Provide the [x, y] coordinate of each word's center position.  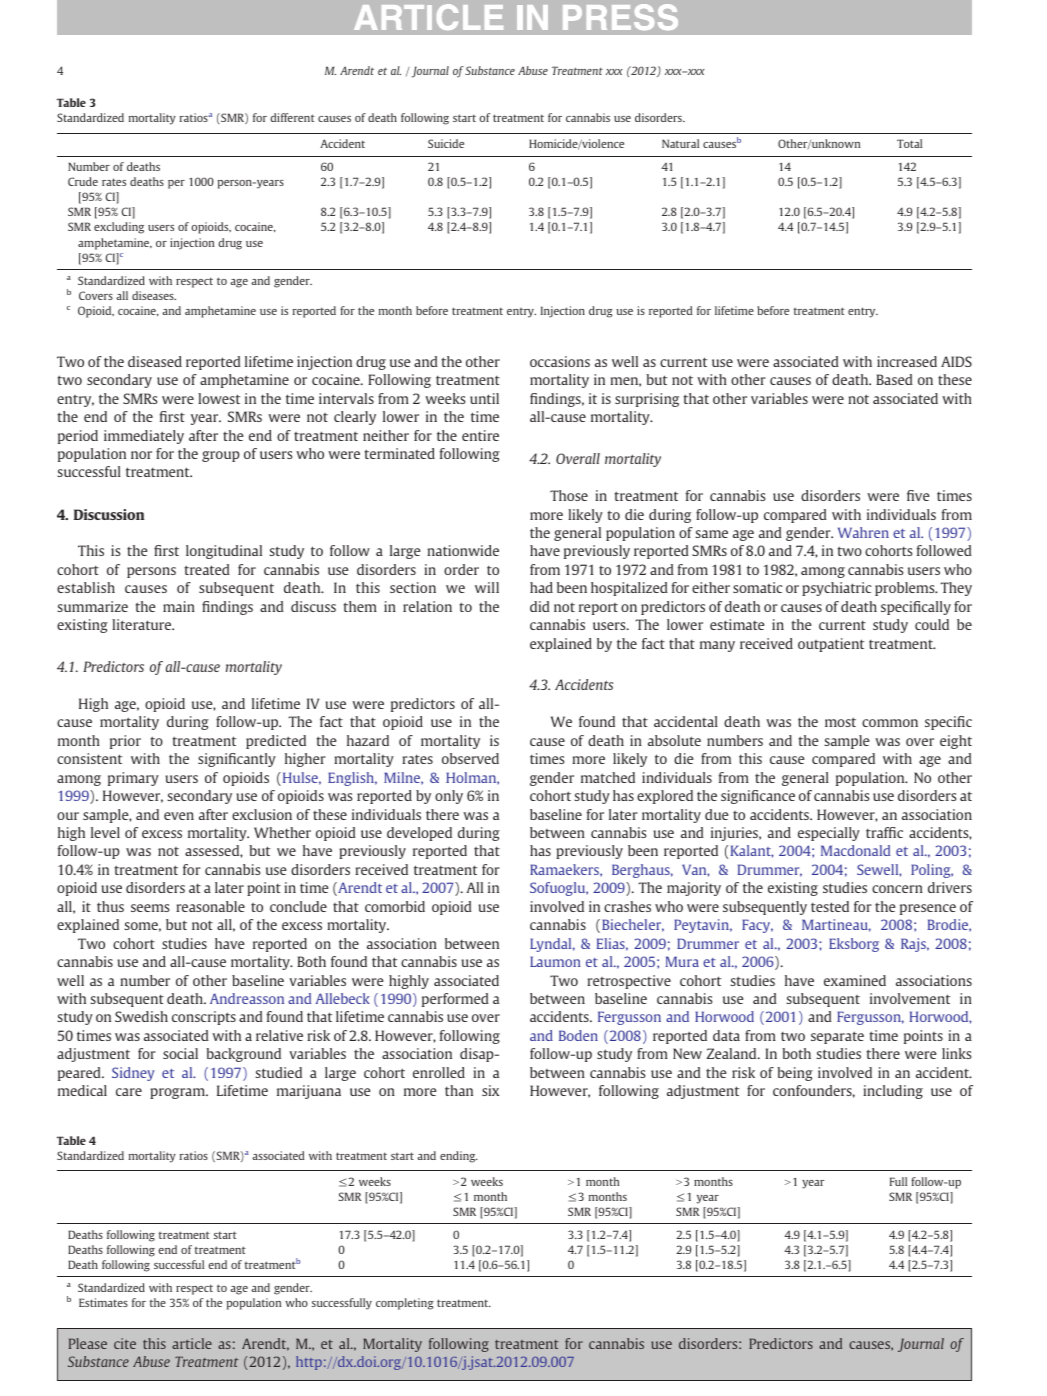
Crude [83, 181]
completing [405, 1304]
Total [909, 143]
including [893, 1092]
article [192, 1343]
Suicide [446, 143]
